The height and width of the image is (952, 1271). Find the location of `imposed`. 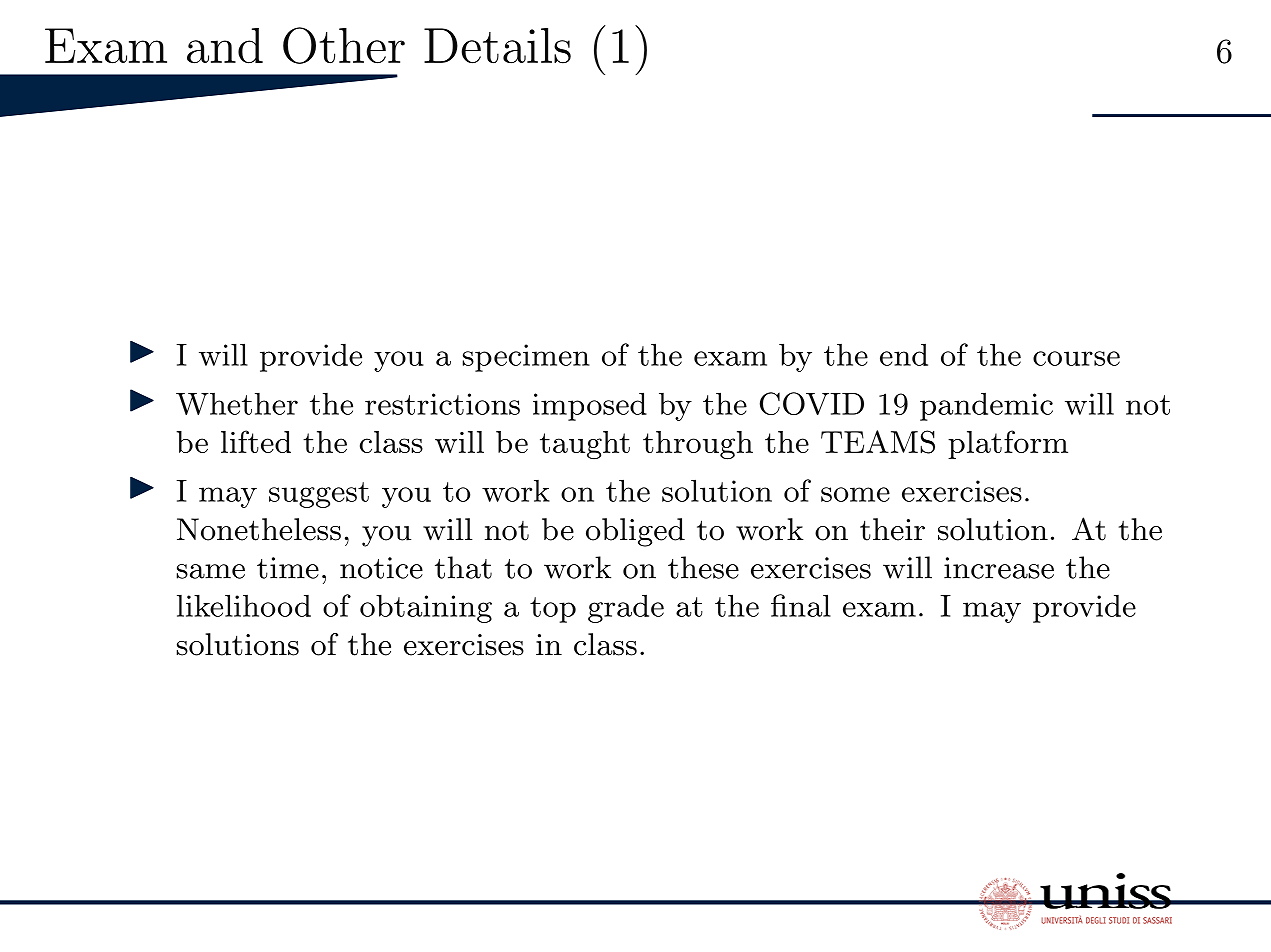

imposed is located at coordinates (590, 406).
